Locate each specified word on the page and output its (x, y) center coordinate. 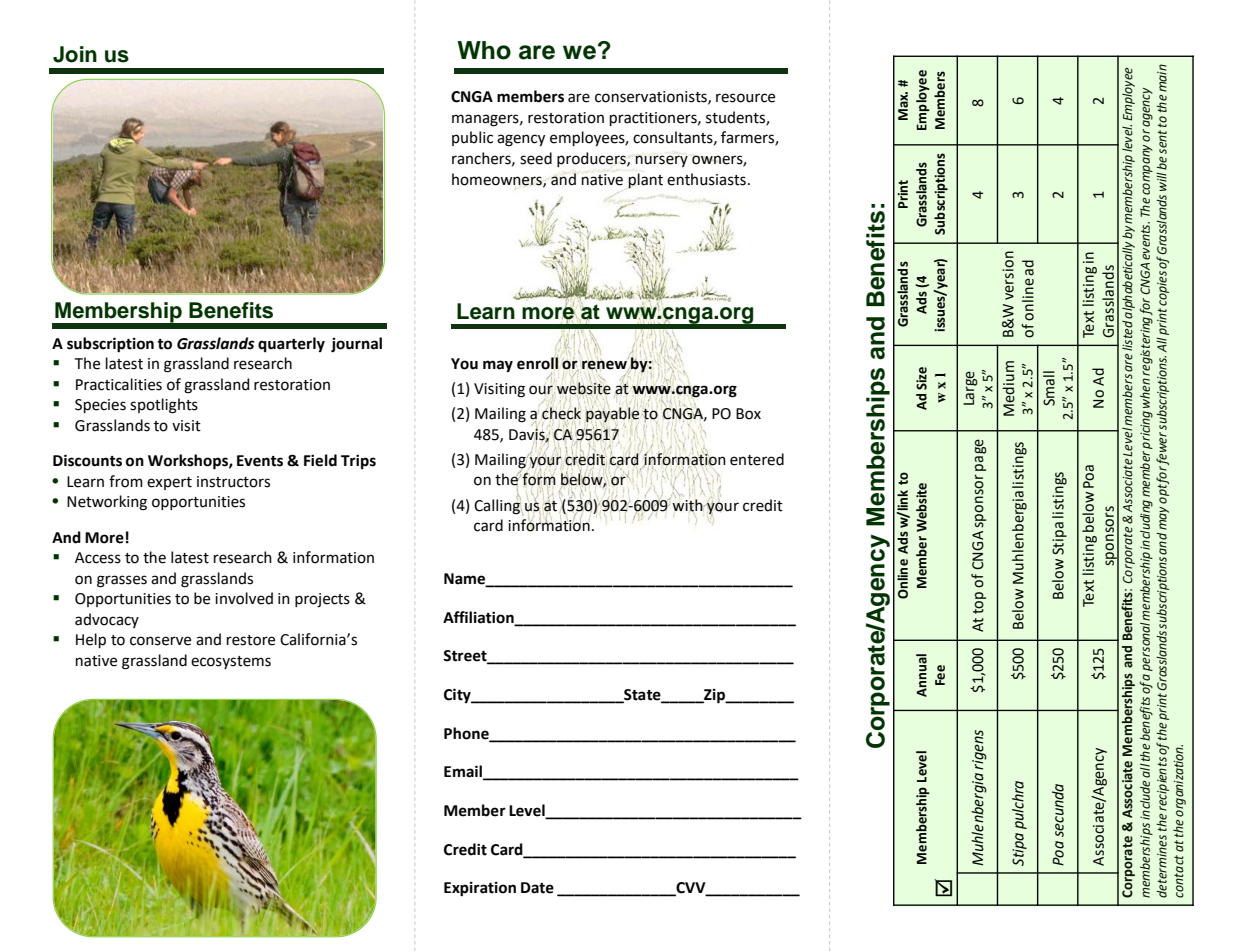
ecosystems (231, 662)
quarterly (291, 344)
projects (322, 600)
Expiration (480, 889)
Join (75, 54)
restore (251, 640)
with (688, 504)
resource (745, 98)
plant (645, 181)
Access (98, 558)
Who (484, 50)
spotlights (164, 406)
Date (537, 888)
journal (356, 345)
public (472, 138)
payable (612, 414)
